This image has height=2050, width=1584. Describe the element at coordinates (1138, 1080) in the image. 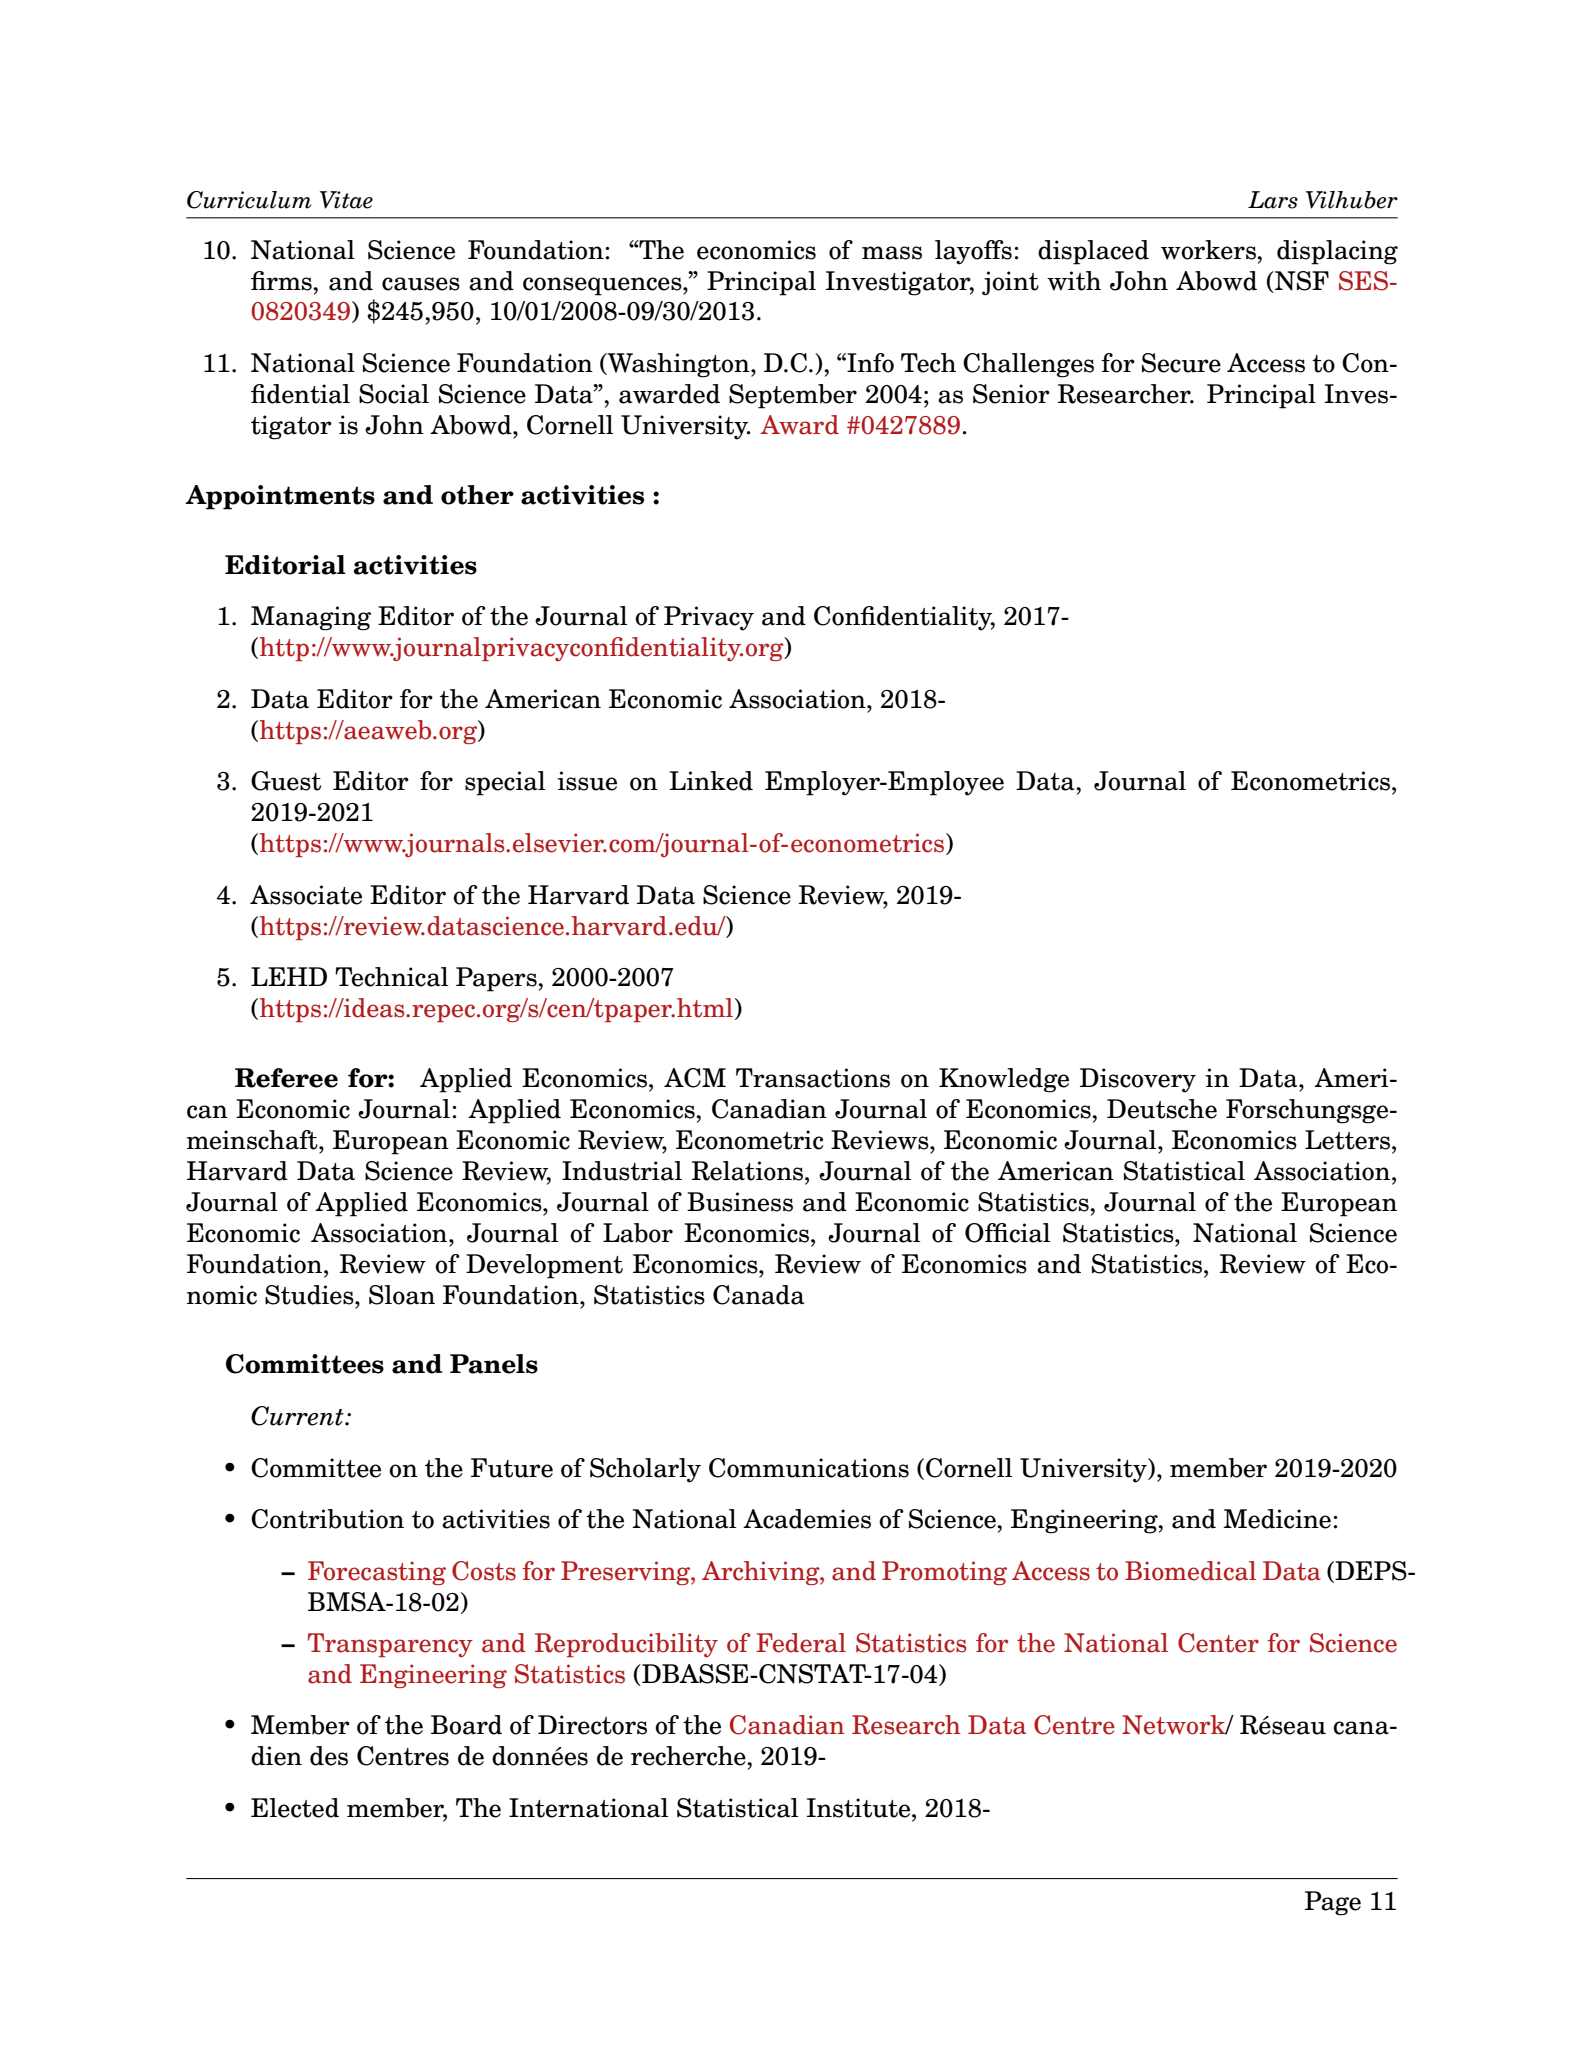

I see `Discovery` at that location.
